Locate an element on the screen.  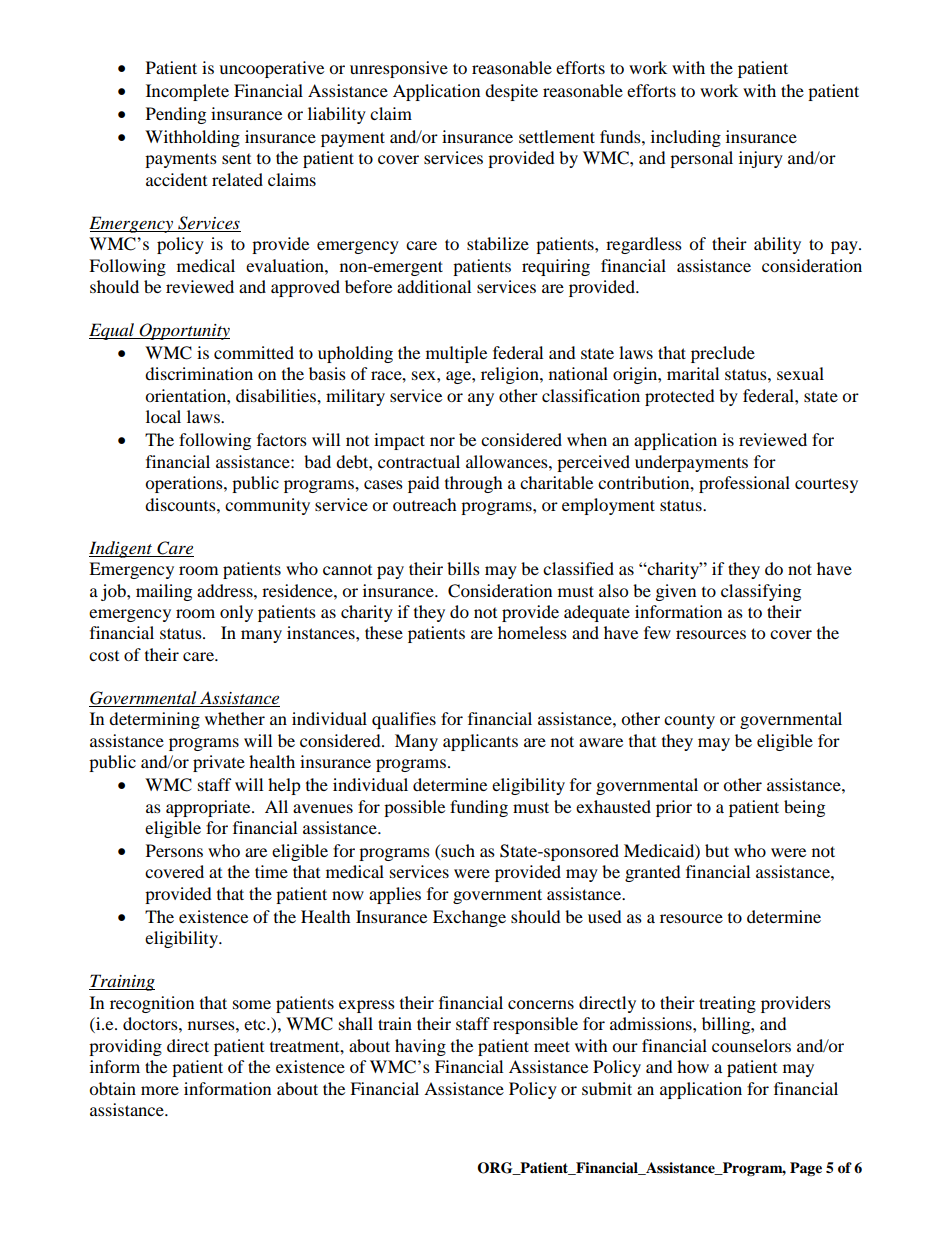
despite is located at coordinates (511, 92).
